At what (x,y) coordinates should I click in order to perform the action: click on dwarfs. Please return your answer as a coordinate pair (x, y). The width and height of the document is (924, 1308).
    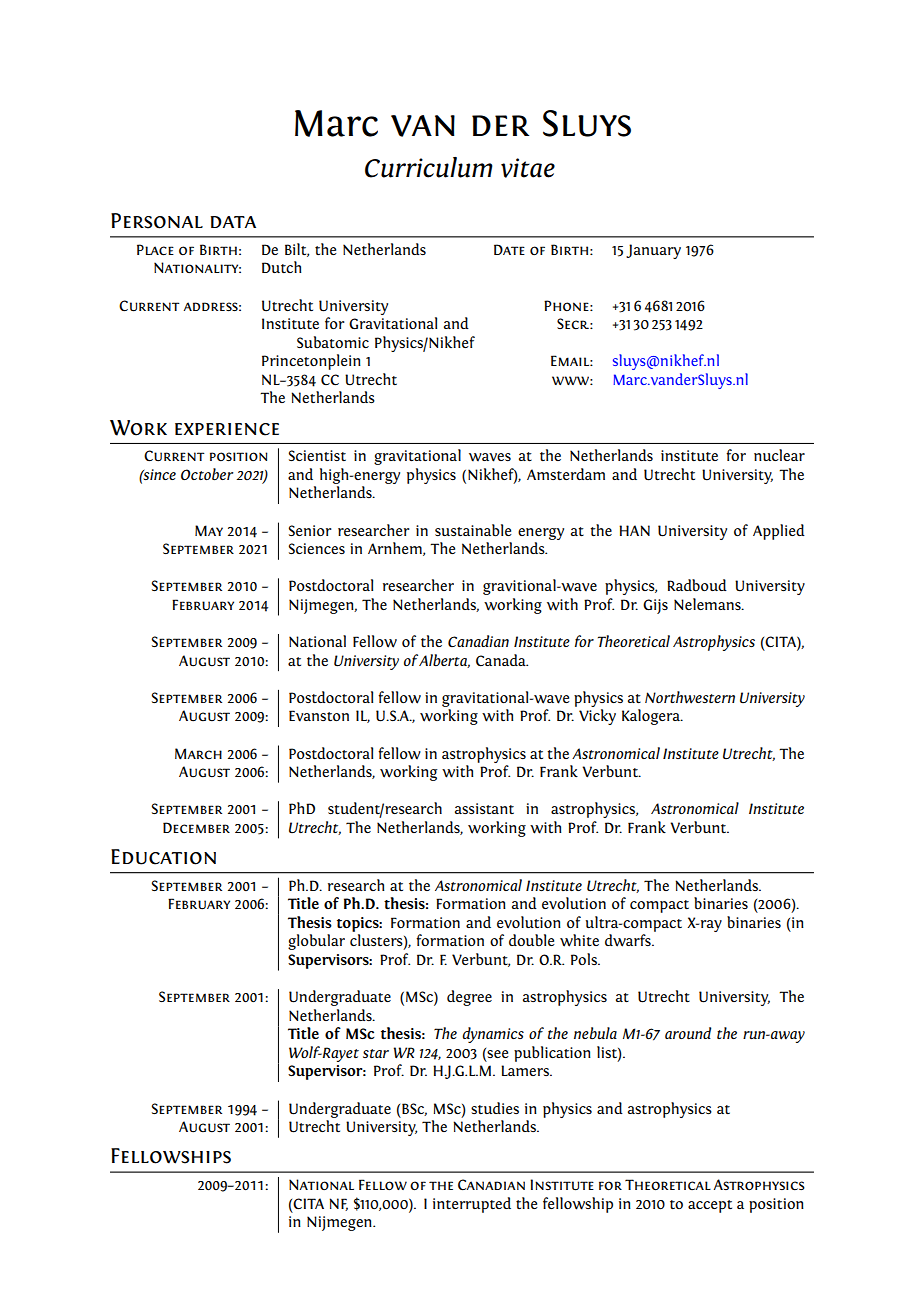
    Looking at the image, I should click on (629, 940).
